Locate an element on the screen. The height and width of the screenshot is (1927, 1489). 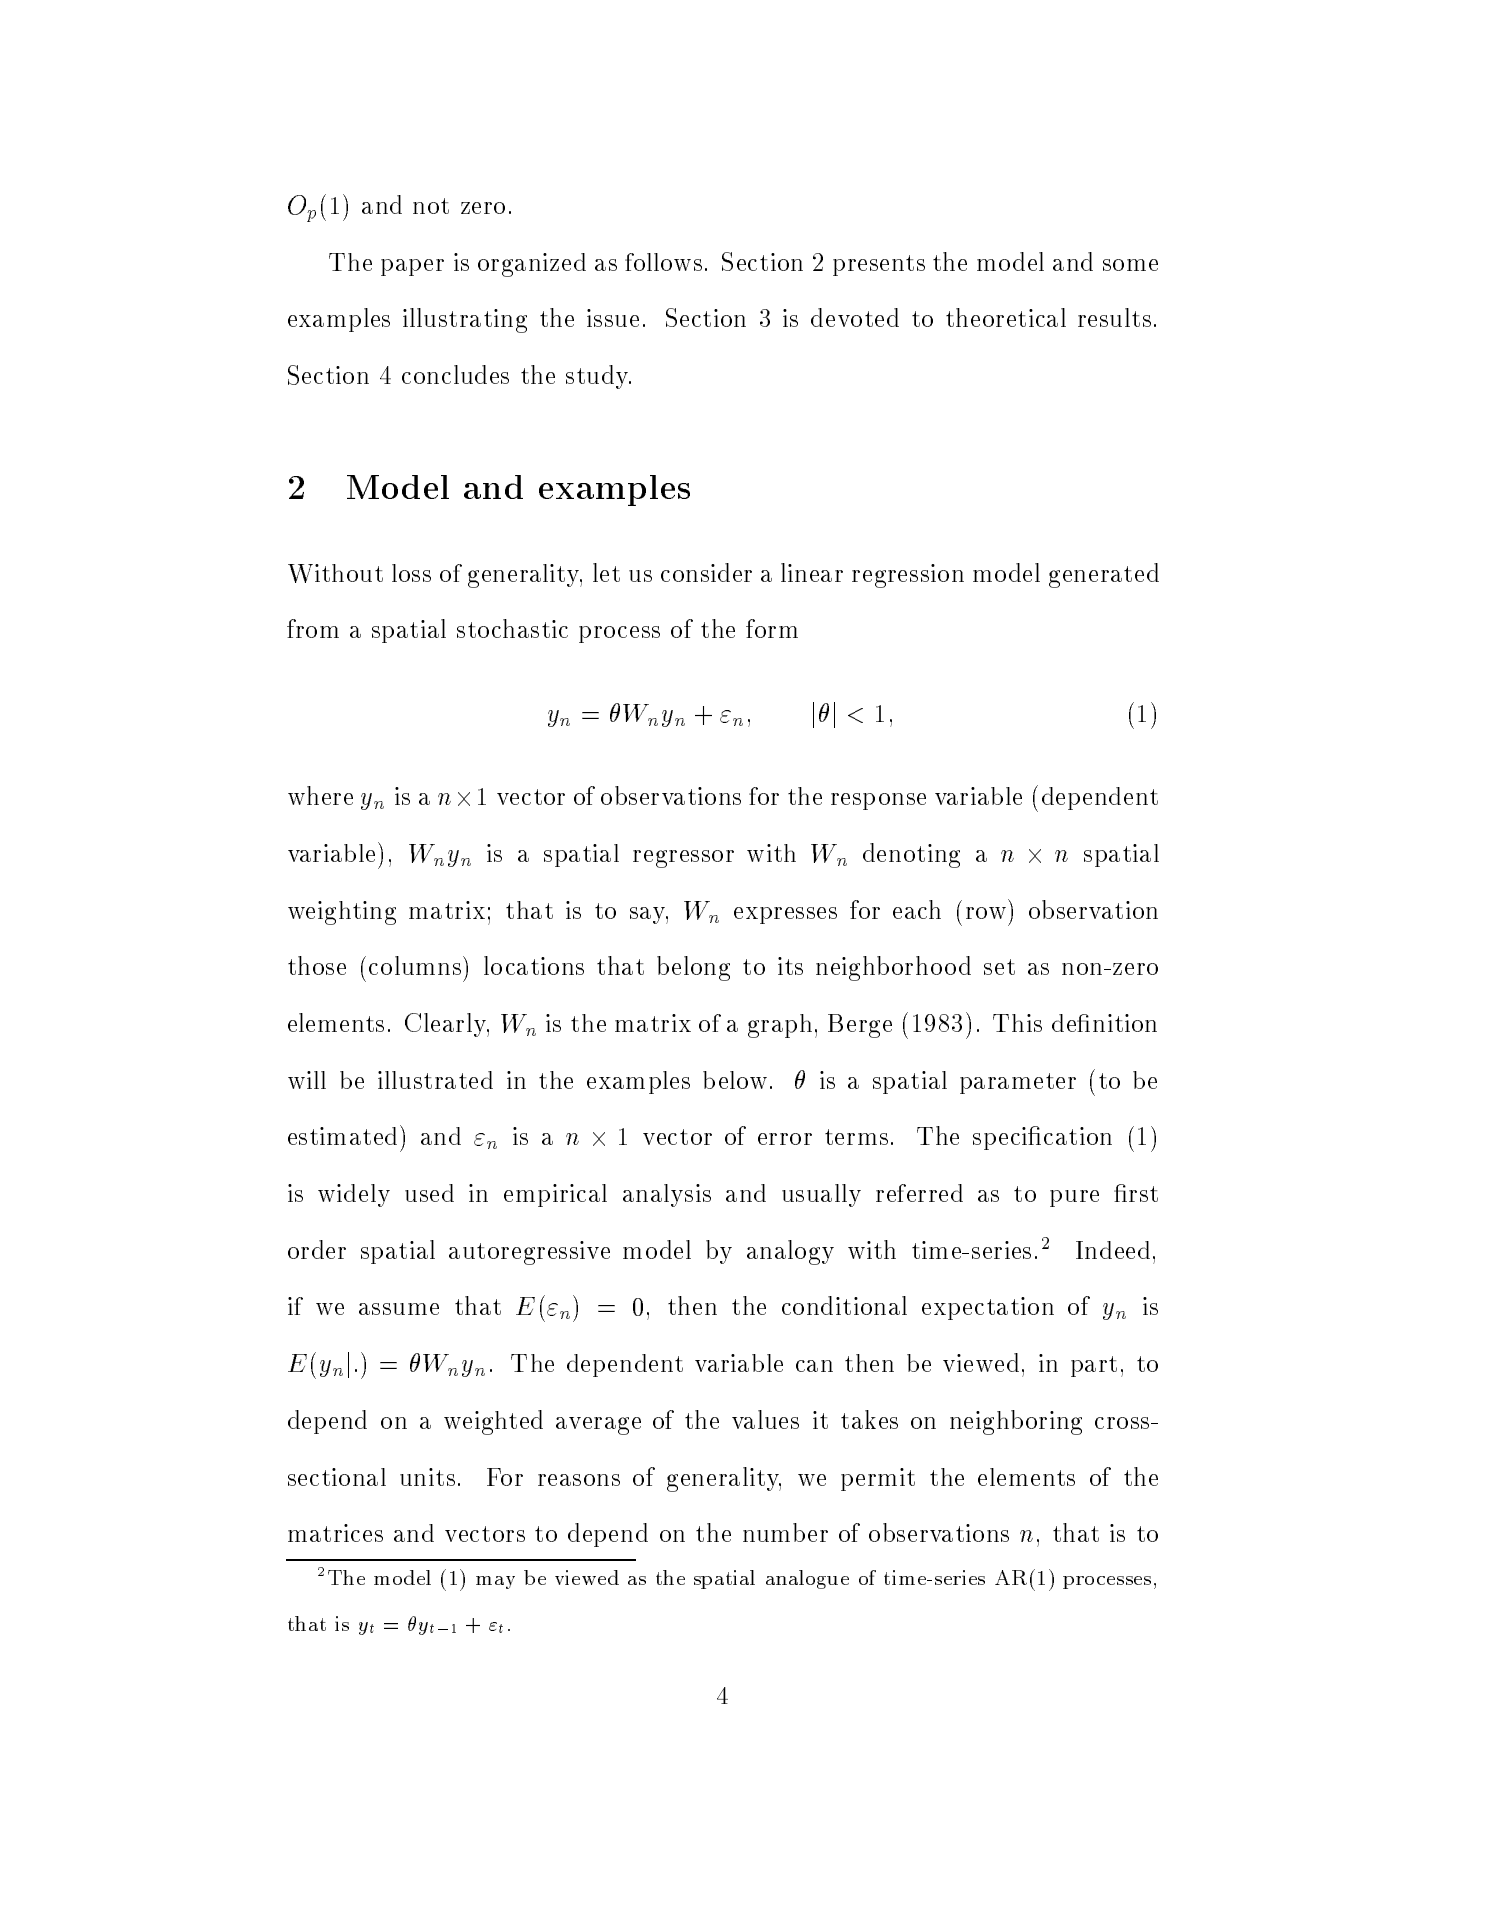
analysis is located at coordinates (667, 1195).
